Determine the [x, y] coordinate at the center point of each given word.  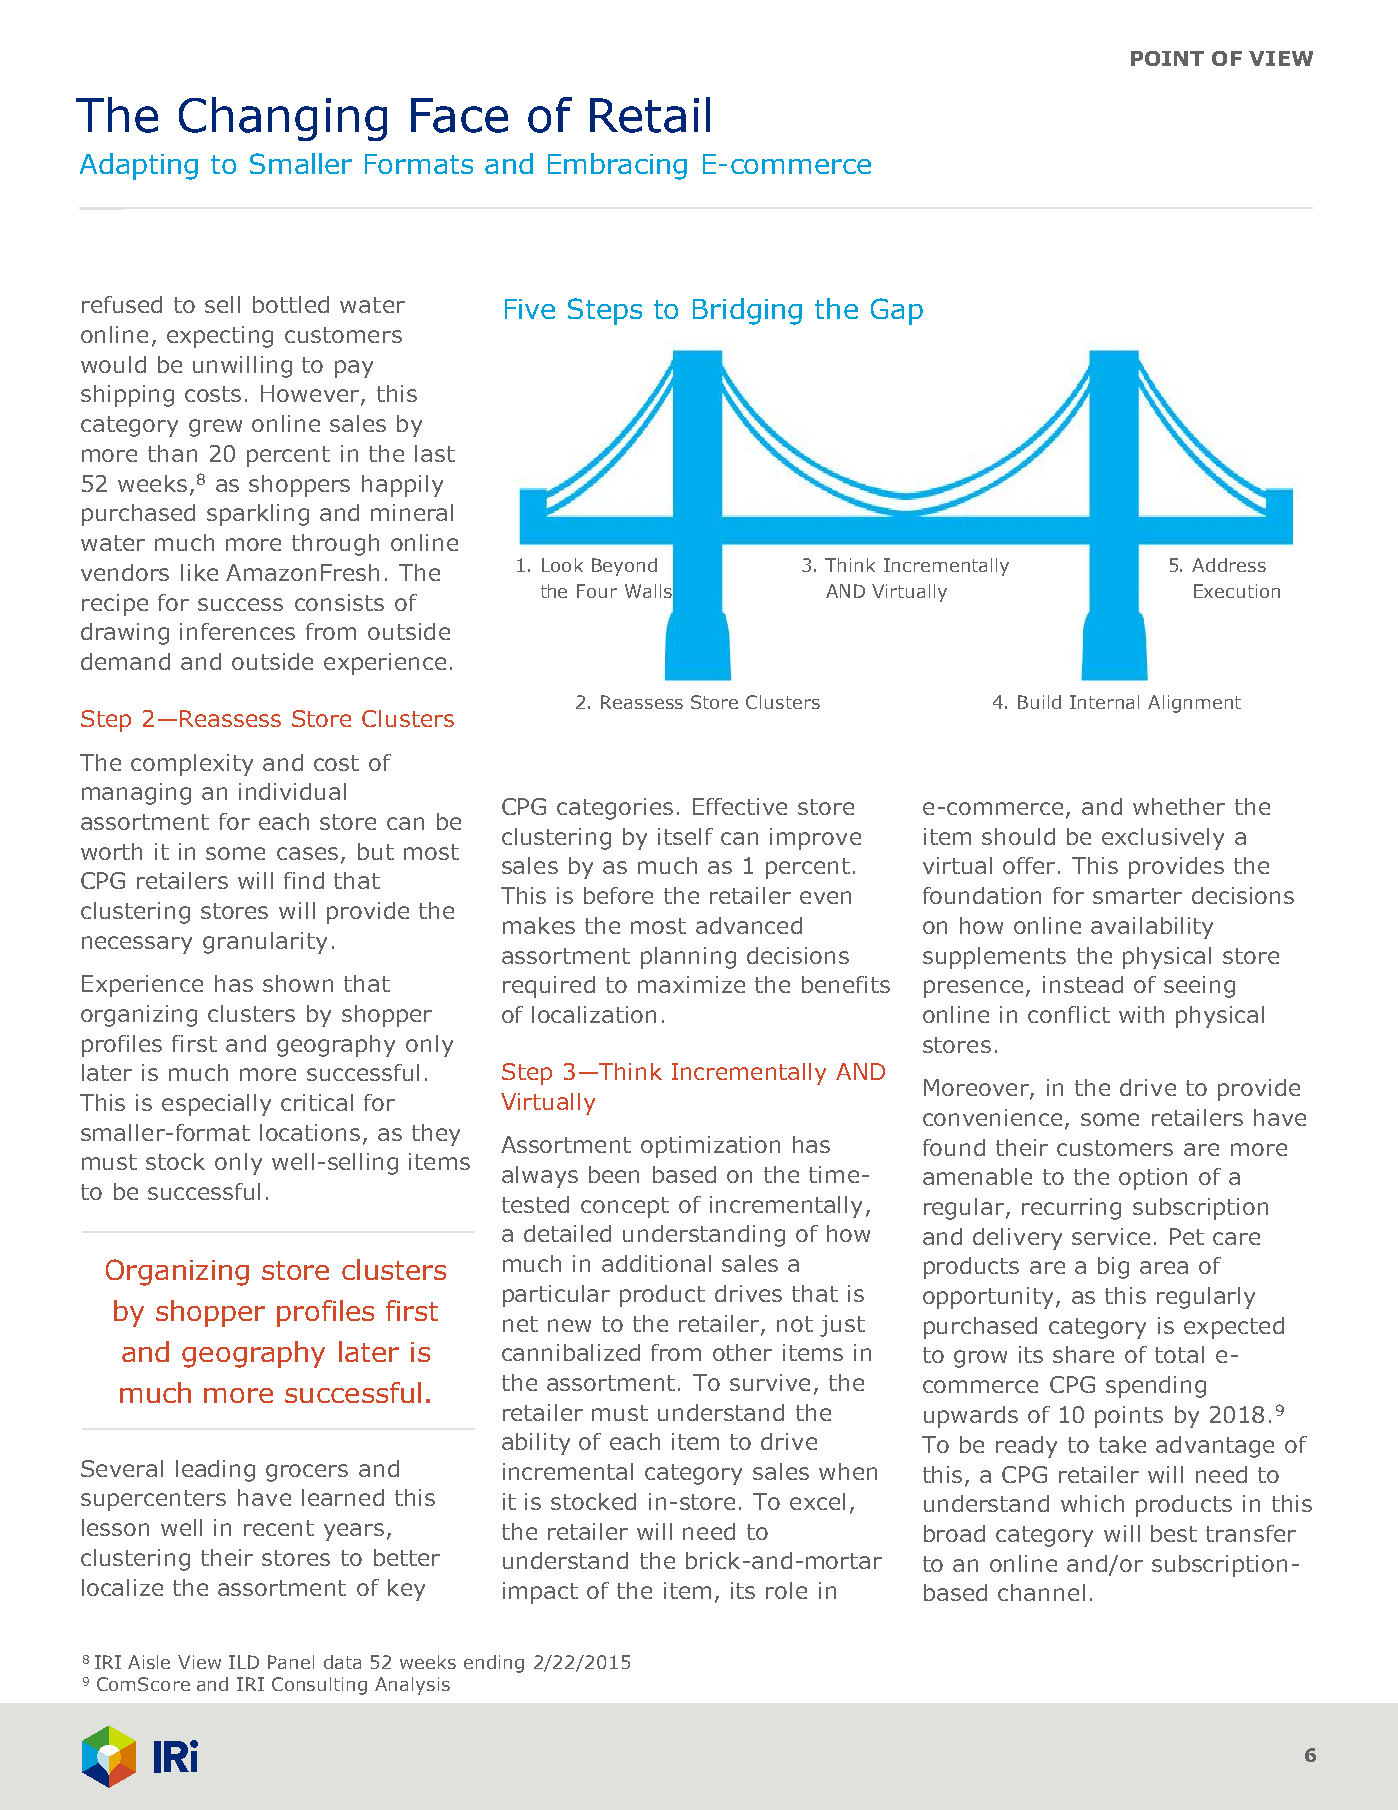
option [1153, 1179]
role [786, 1590]
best [1174, 1533]
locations [310, 1132]
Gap [897, 311]
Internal [1104, 702]
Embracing [617, 166]
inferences [237, 631]
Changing [283, 119]
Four [597, 591]
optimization [710, 1147]
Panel [291, 1662]
